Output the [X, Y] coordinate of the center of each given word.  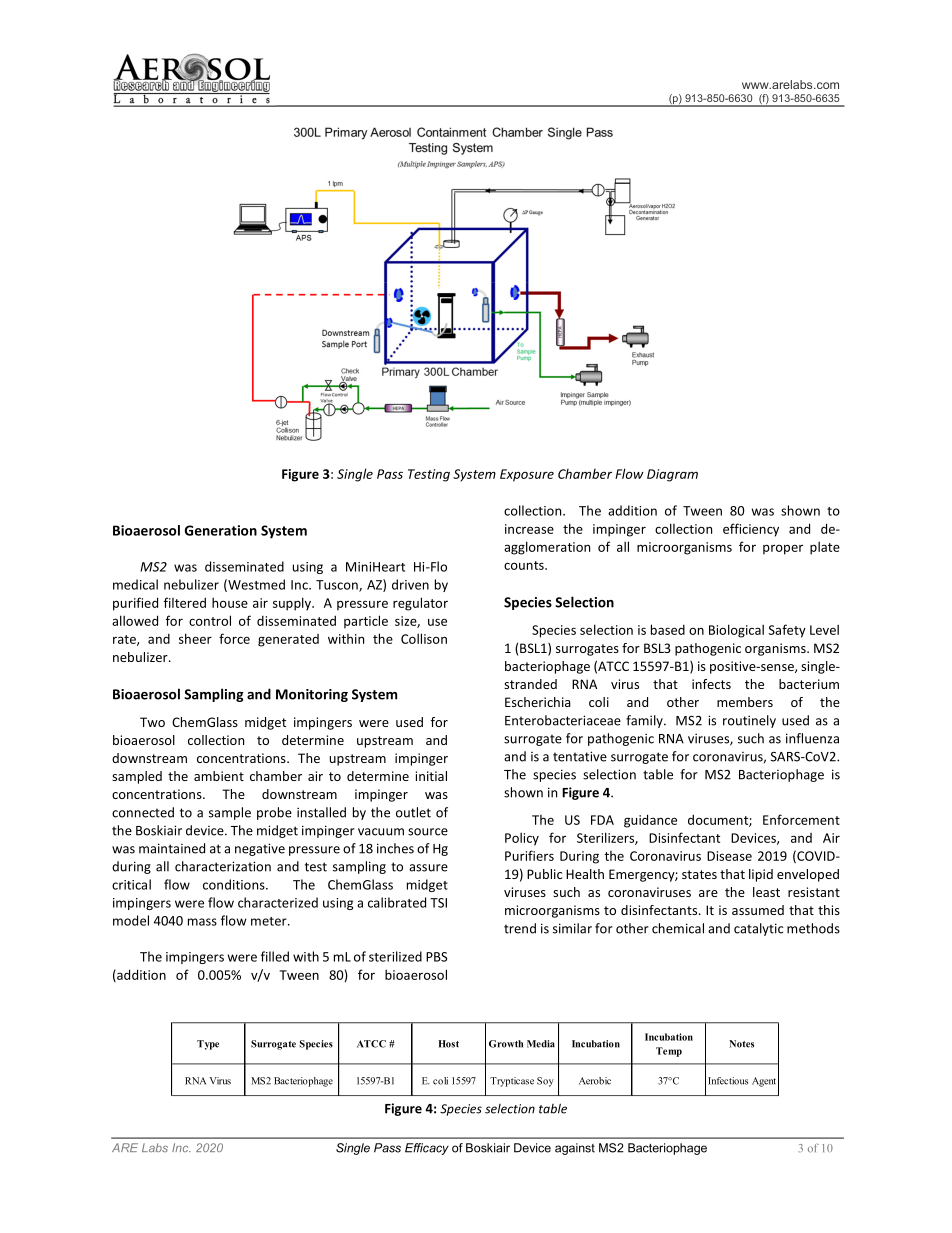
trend [520, 928]
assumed [758, 910]
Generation [221, 530]
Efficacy [427, 1149]
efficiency [751, 530]
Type [208, 1045]
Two [152, 722]
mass [202, 922]
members [745, 702]
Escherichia [538, 702]
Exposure [527, 475]
